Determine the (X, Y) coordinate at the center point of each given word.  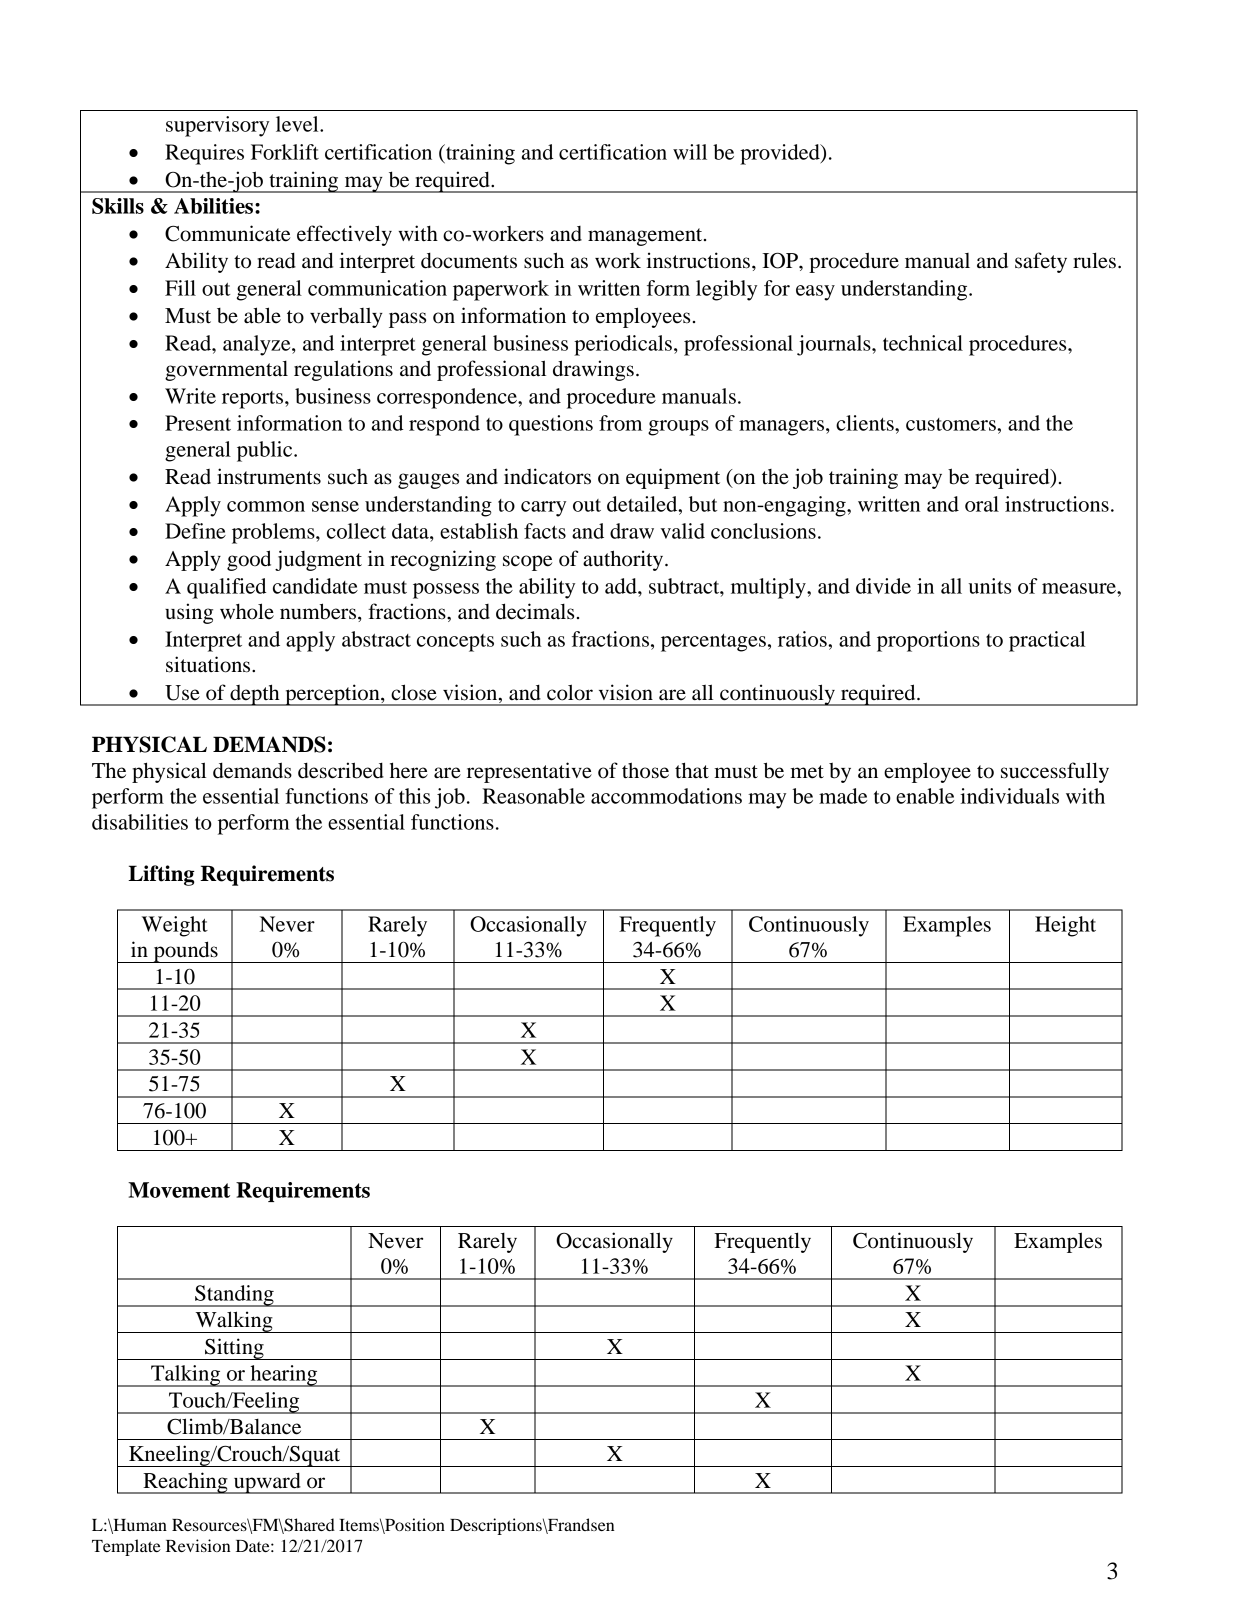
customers (952, 424)
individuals (1009, 796)
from (620, 423)
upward (267, 1483)
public (266, 451)
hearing (284, 1376)
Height (1065, 926)
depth (255, 695)
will (690, 152)
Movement (179, 1190)
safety (1041, 262)
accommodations (666, 796)
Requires (204, 154)
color (570, 692)
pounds (185, 952)
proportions (928, 641)
